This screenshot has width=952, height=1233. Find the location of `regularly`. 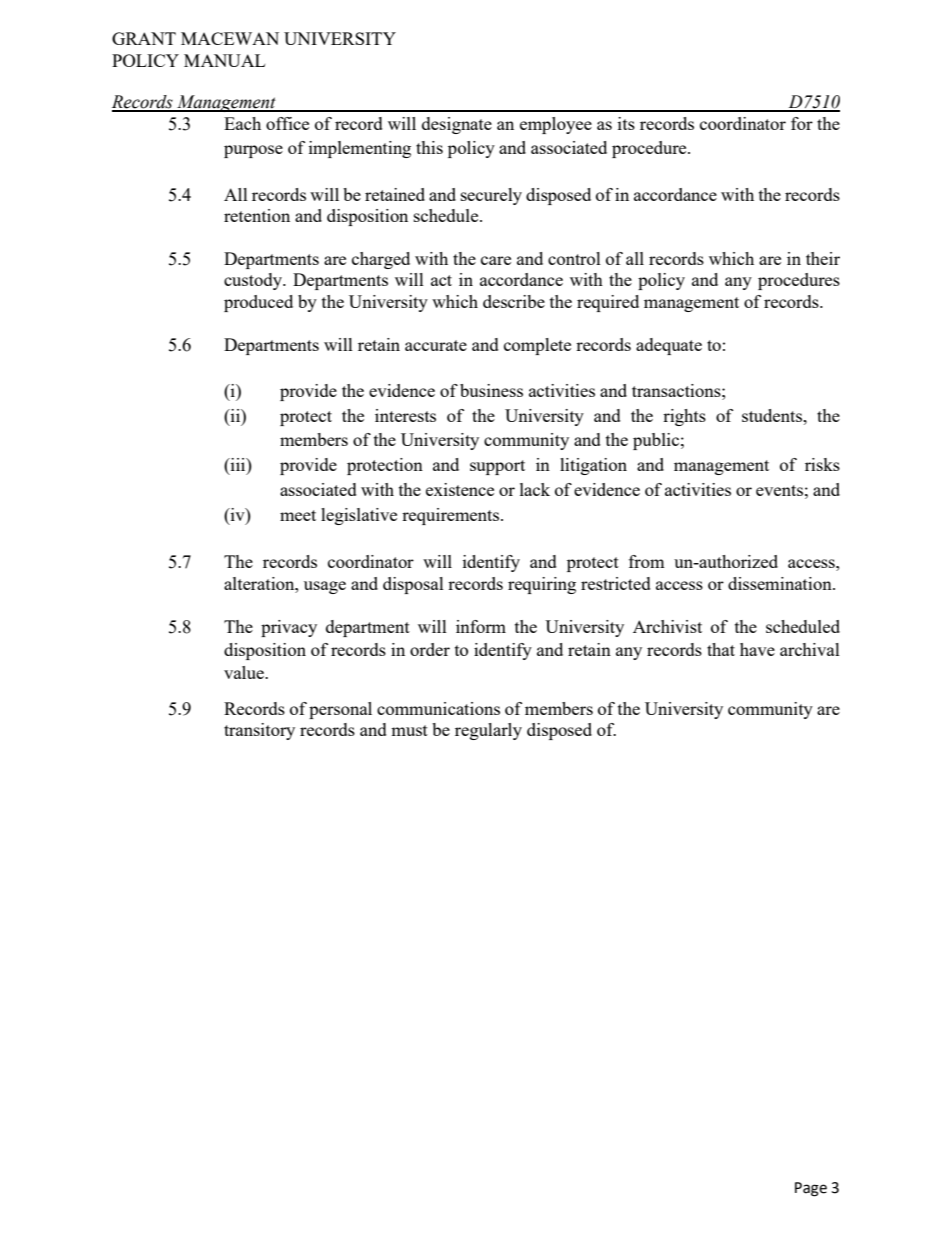

regularly is located at coordinates (488, 731).
